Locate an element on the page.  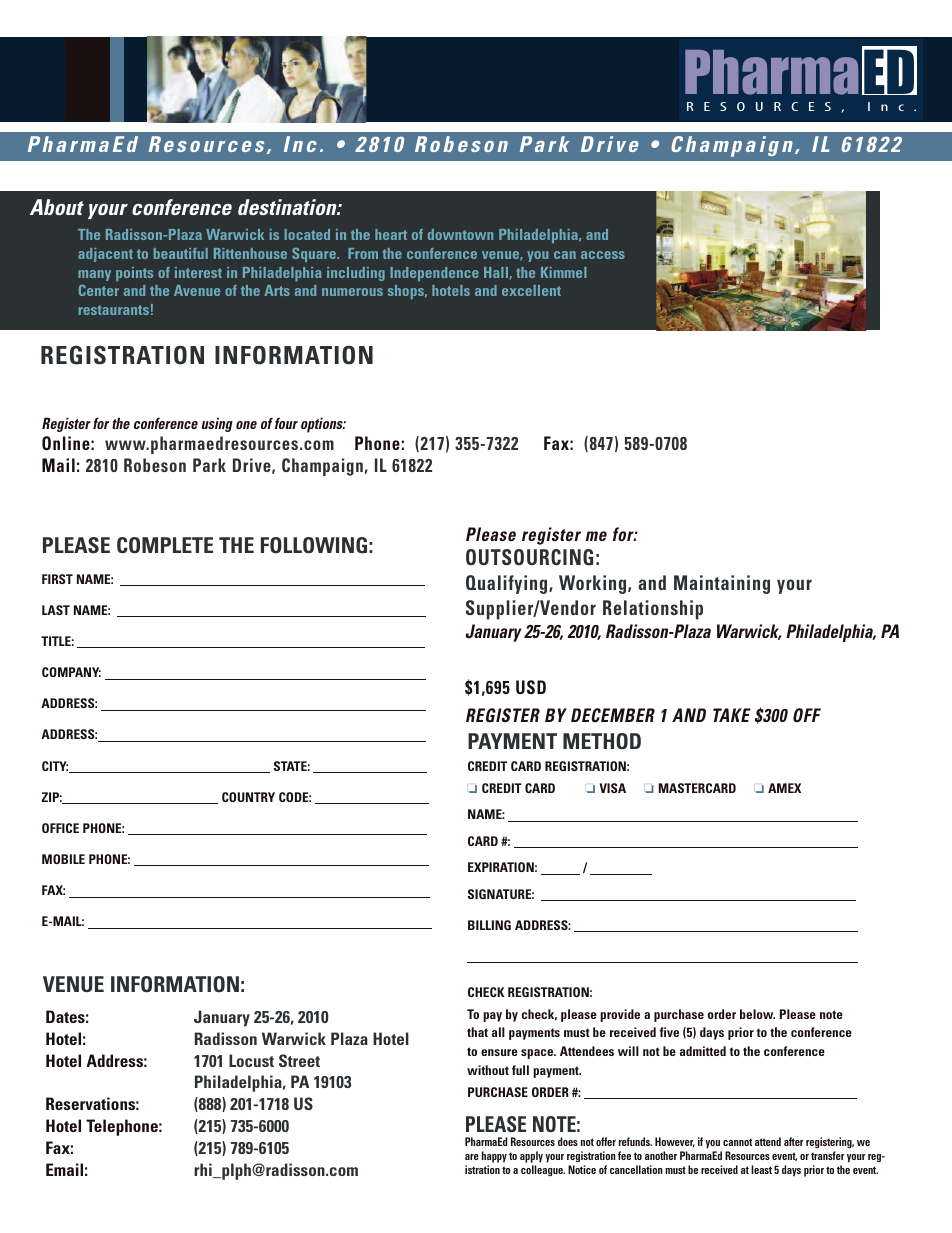
BILLING is located at coordinates (489, 925).
